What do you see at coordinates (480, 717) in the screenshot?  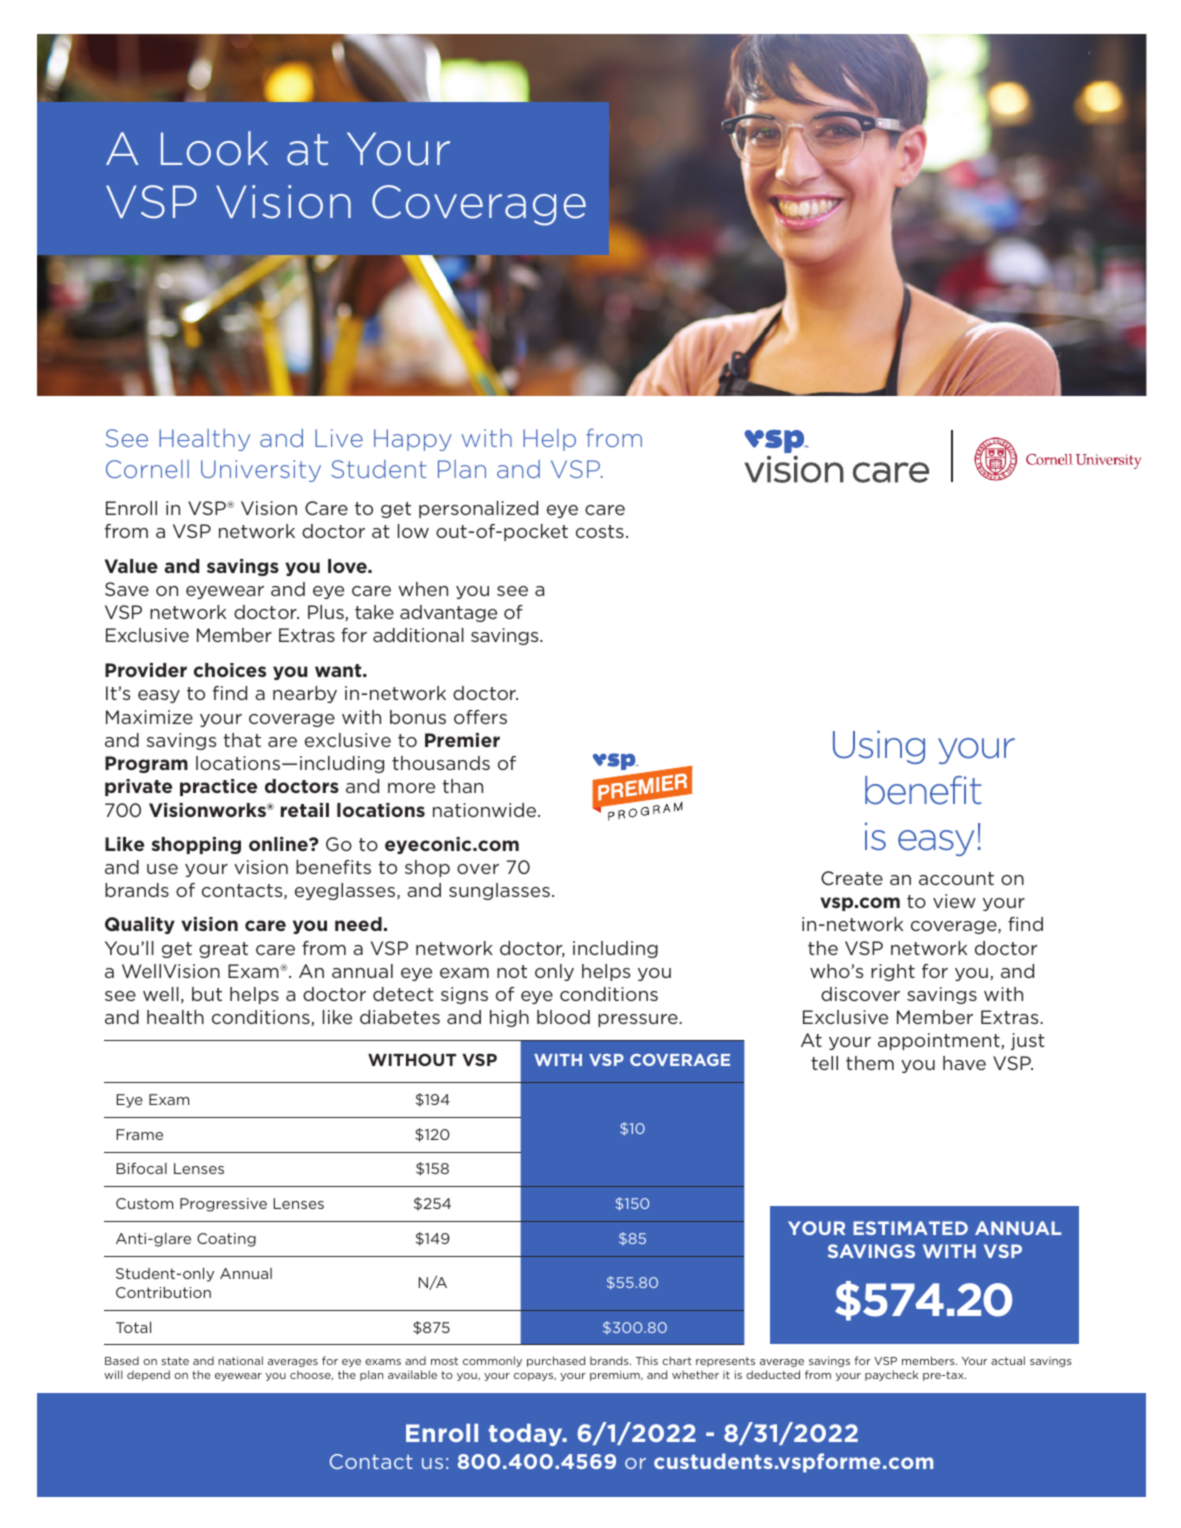 I see `offers` at bounding box center [480, 717].
